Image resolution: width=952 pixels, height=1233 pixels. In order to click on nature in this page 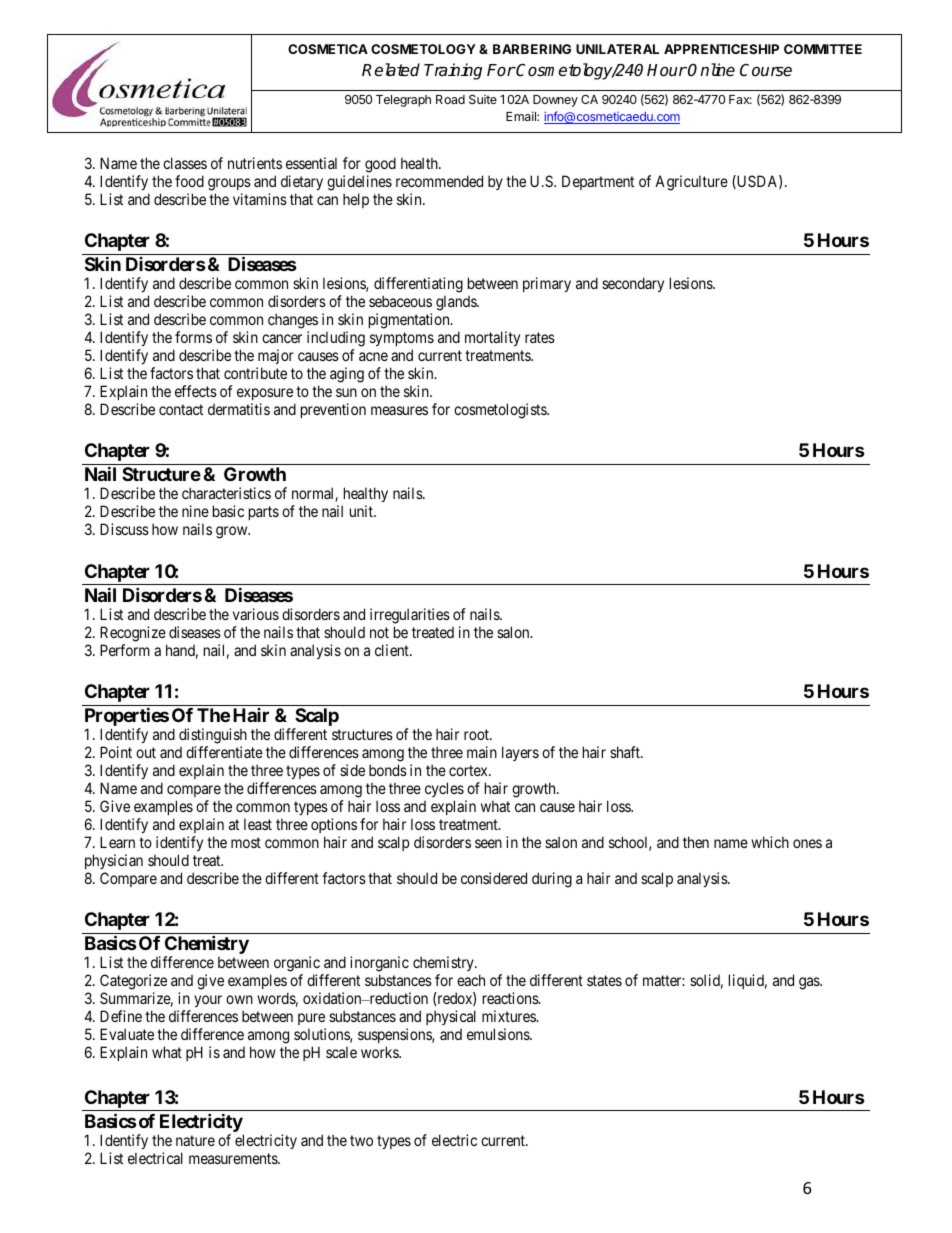, I will do `click(195, 1140)`.
